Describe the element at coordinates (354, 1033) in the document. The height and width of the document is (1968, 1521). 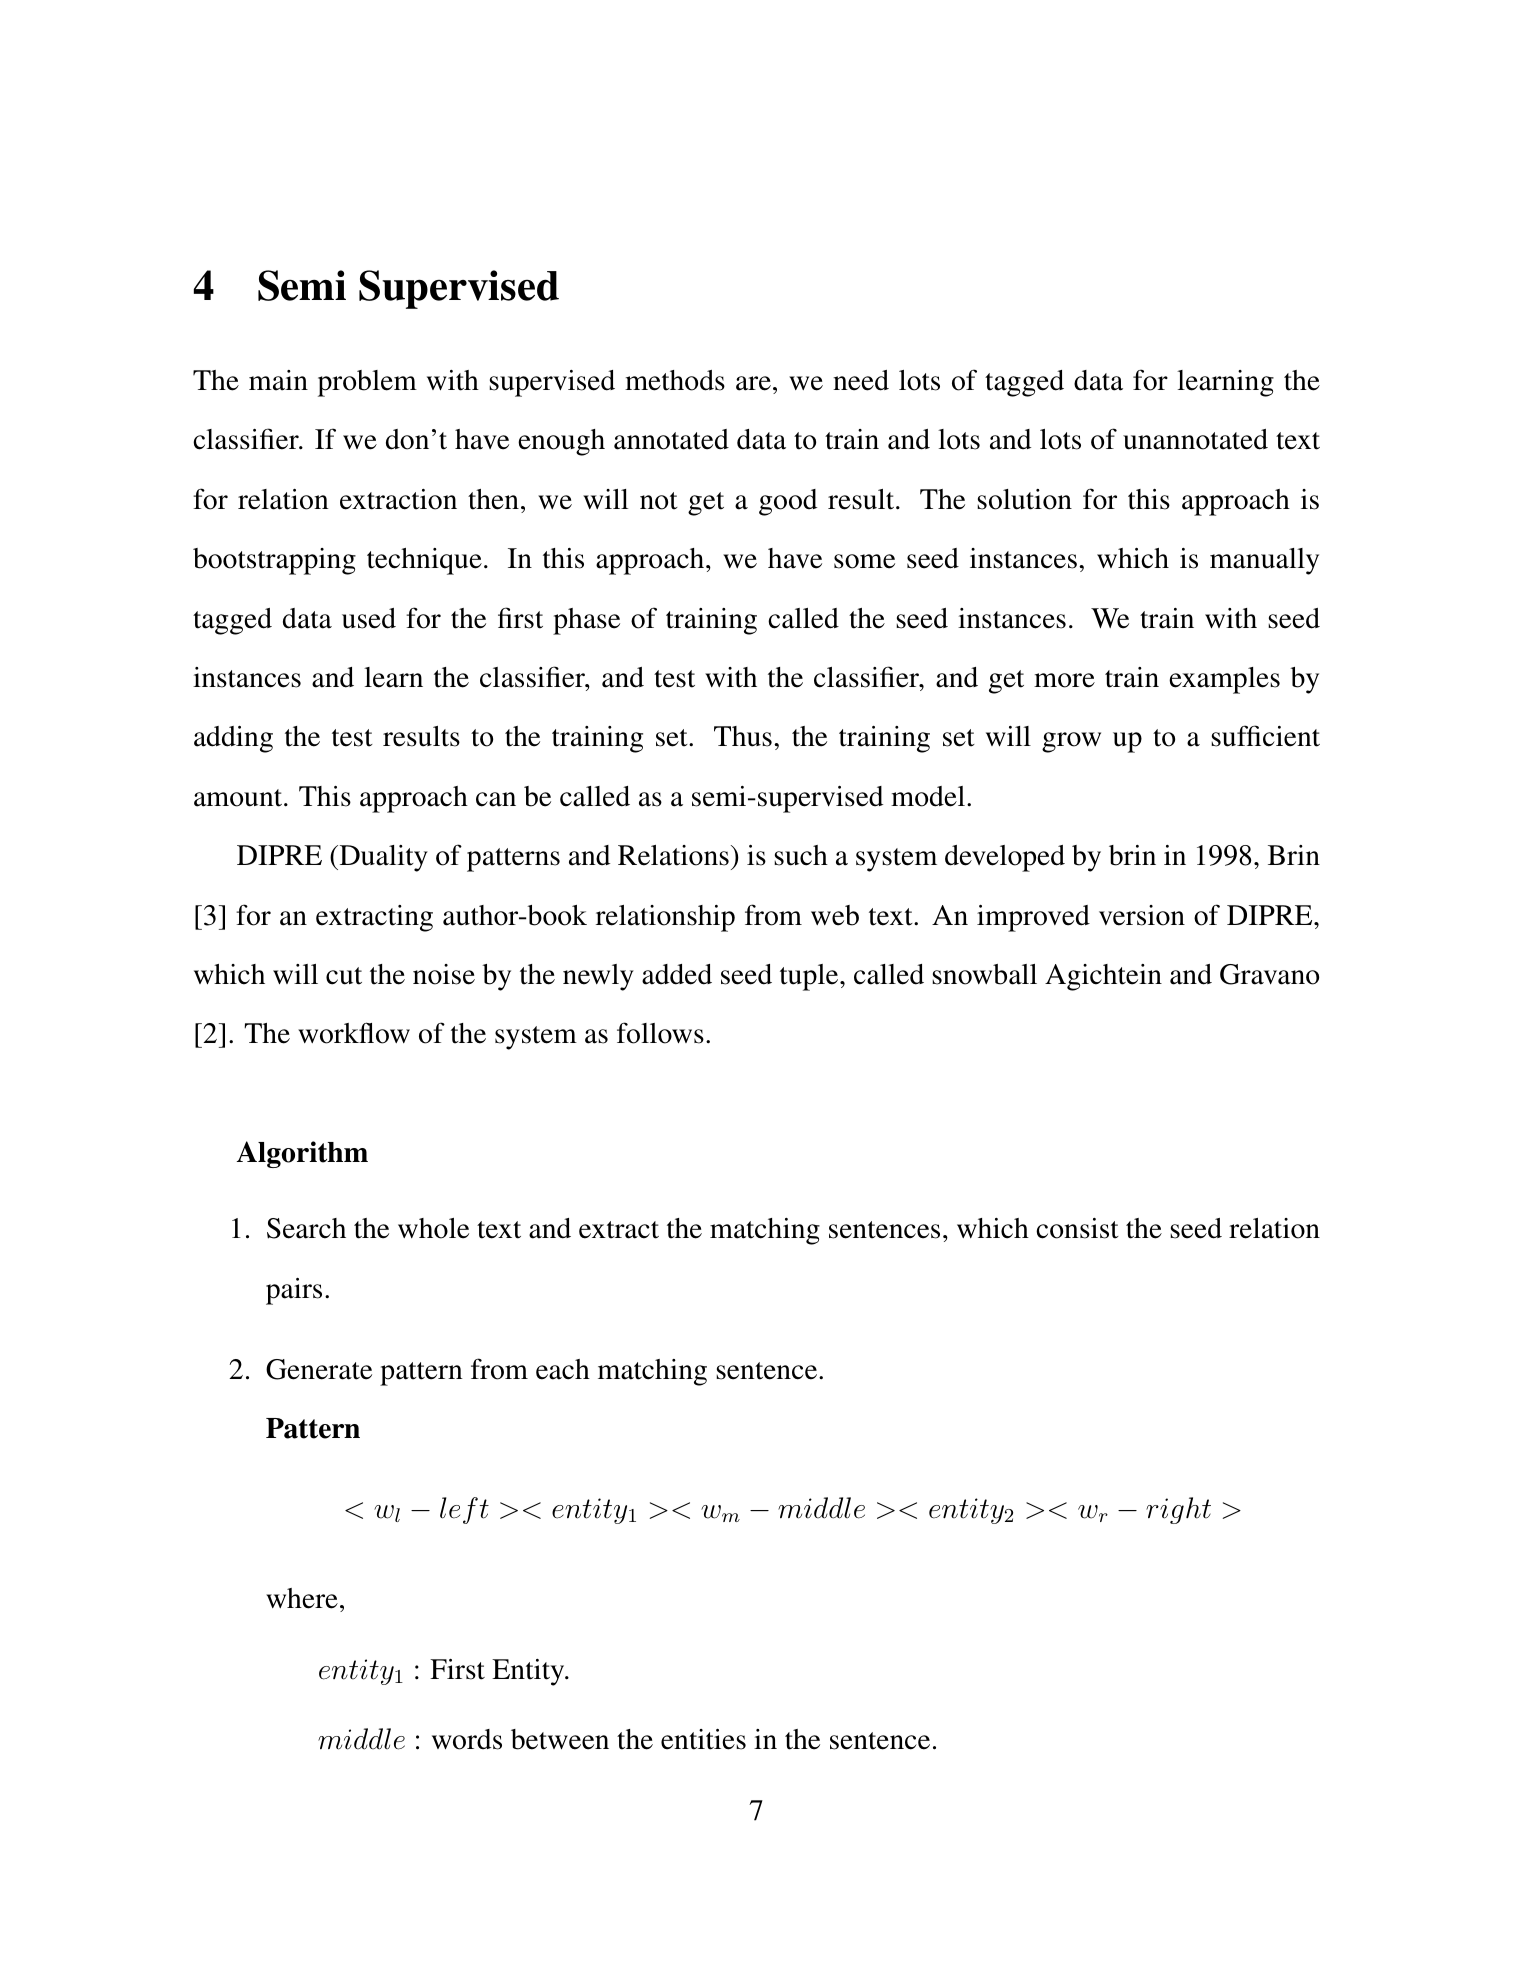
I see `workflow` at that location.
